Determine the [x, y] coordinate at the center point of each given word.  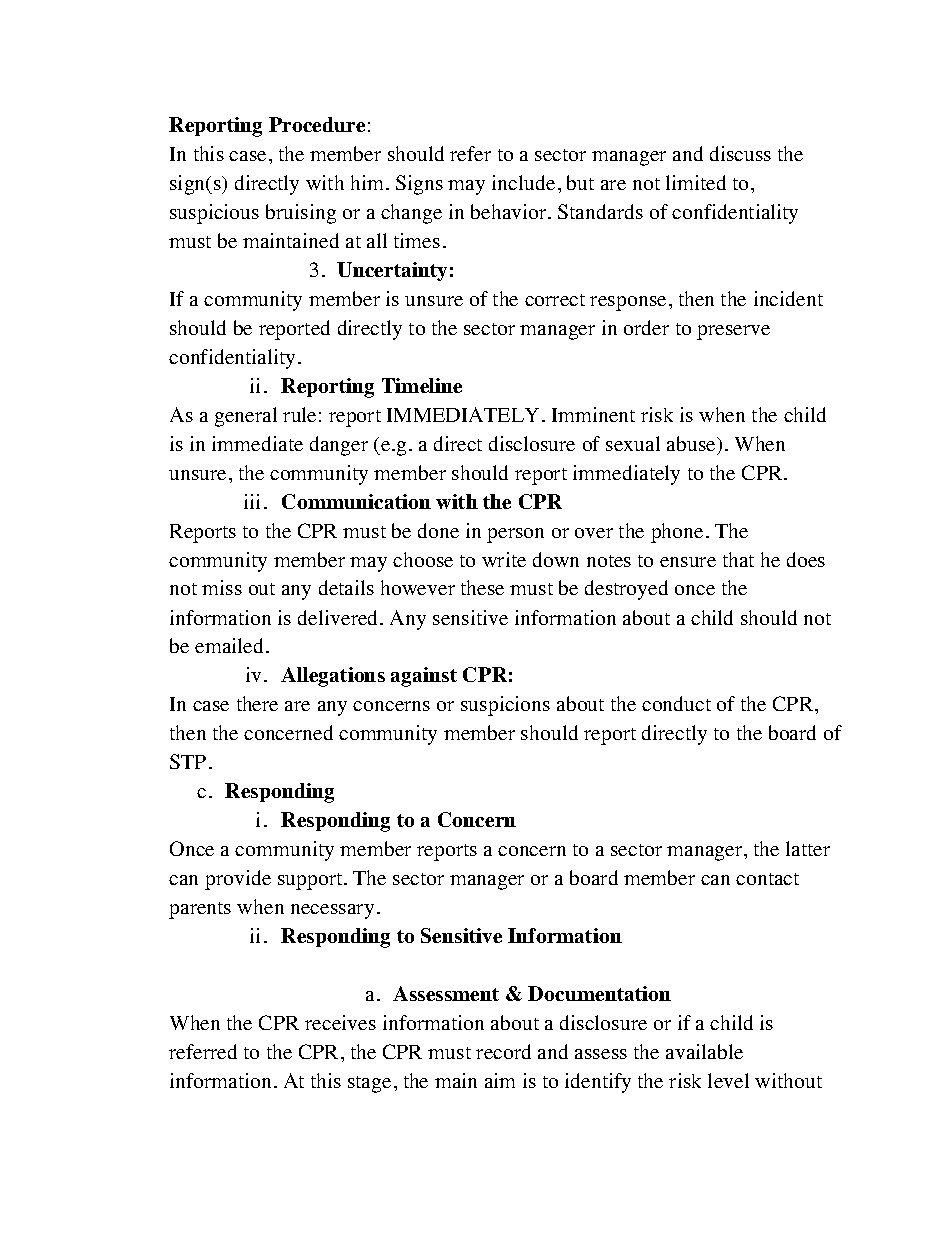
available [704, 1051]
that [738, 559]
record [503, 1051]
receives [340, 1022]
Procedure [317, 124]
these [482, 587]
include [523, 182]
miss [222, 587]
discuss [740, 153]
